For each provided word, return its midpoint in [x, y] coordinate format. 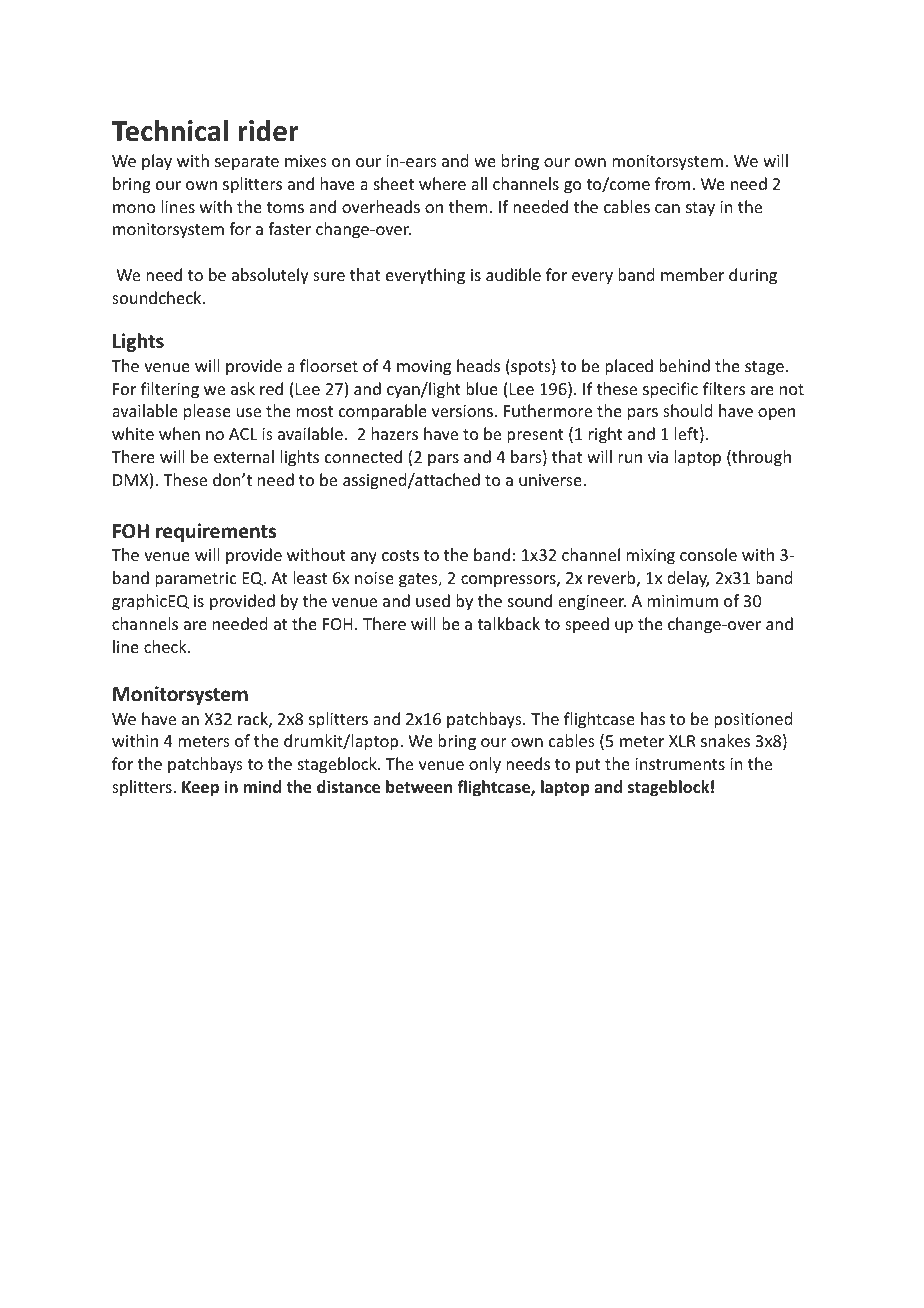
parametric [196, 580]
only [485, 765]
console [708, 554]
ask [243, 388]
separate [247, 163]
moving [424, 368]
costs [400, 555]
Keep [200, 789]
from [674, 183]
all [479, 183]
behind [684, 365]
